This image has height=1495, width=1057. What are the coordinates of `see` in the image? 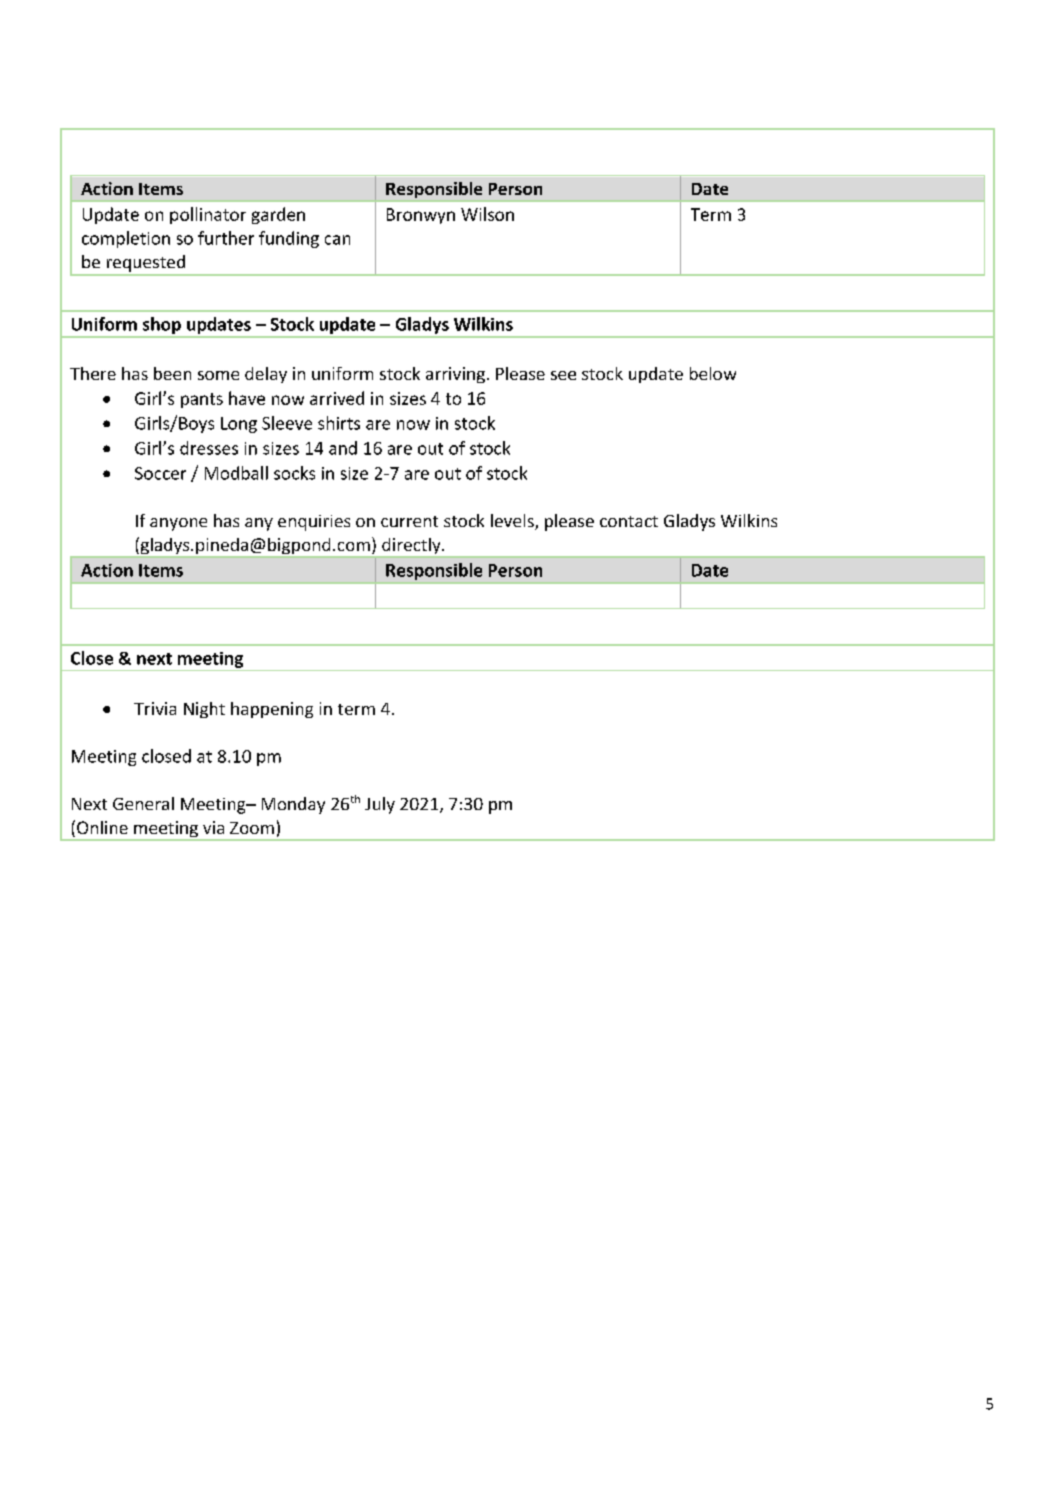 It's located at (563, 375).
